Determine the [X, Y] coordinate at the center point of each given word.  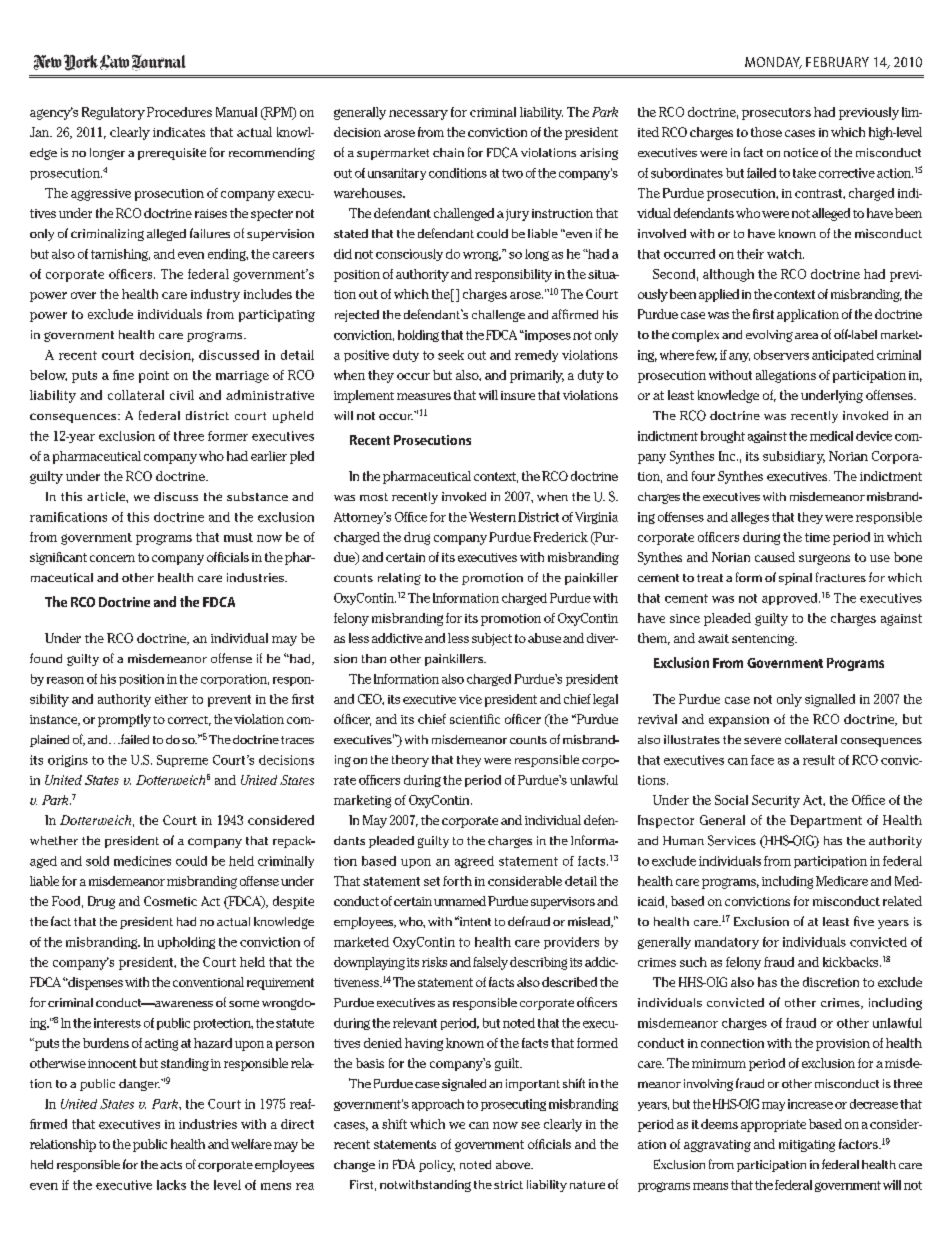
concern [112, 558]
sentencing [764, 640]
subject [492, 639]
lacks [171, 1185]
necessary [418, 115]
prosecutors [776, 114]
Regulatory [113, 113]
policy [437, 1166]
